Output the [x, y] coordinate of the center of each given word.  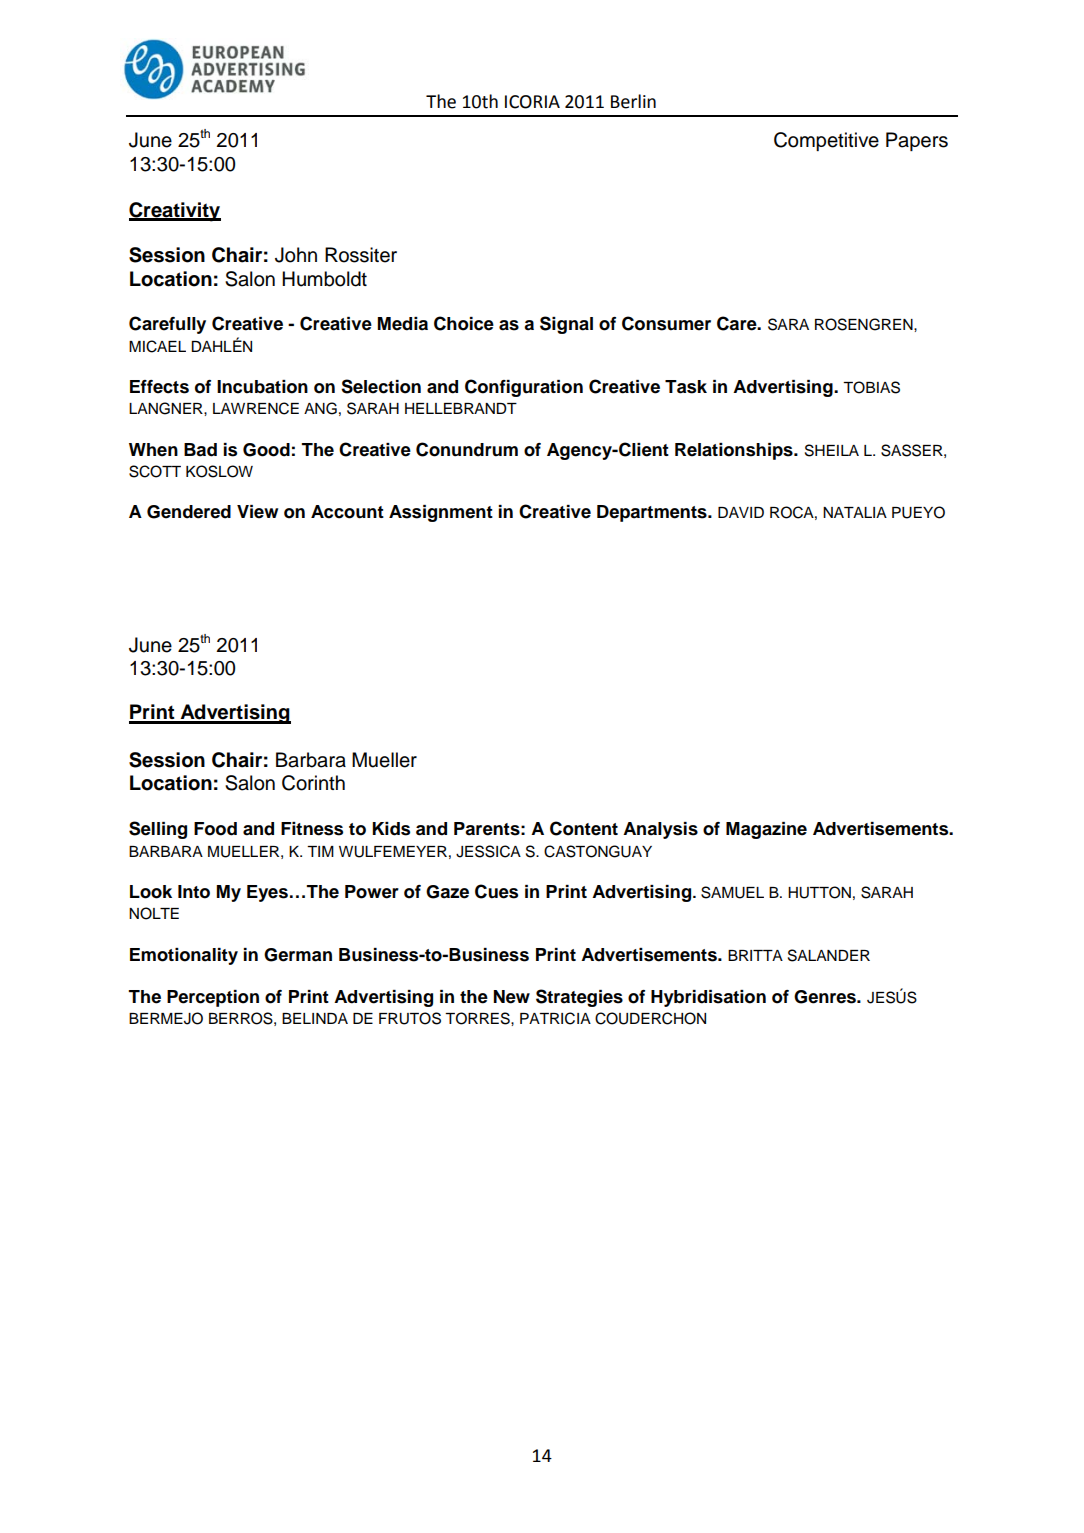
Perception [213, 998]
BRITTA [755, 955]
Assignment [441, 513]
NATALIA [855, 512]
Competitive [826, 141]
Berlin [633, 101]
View [257, 512]
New [511, 997]
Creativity [175, 212]
